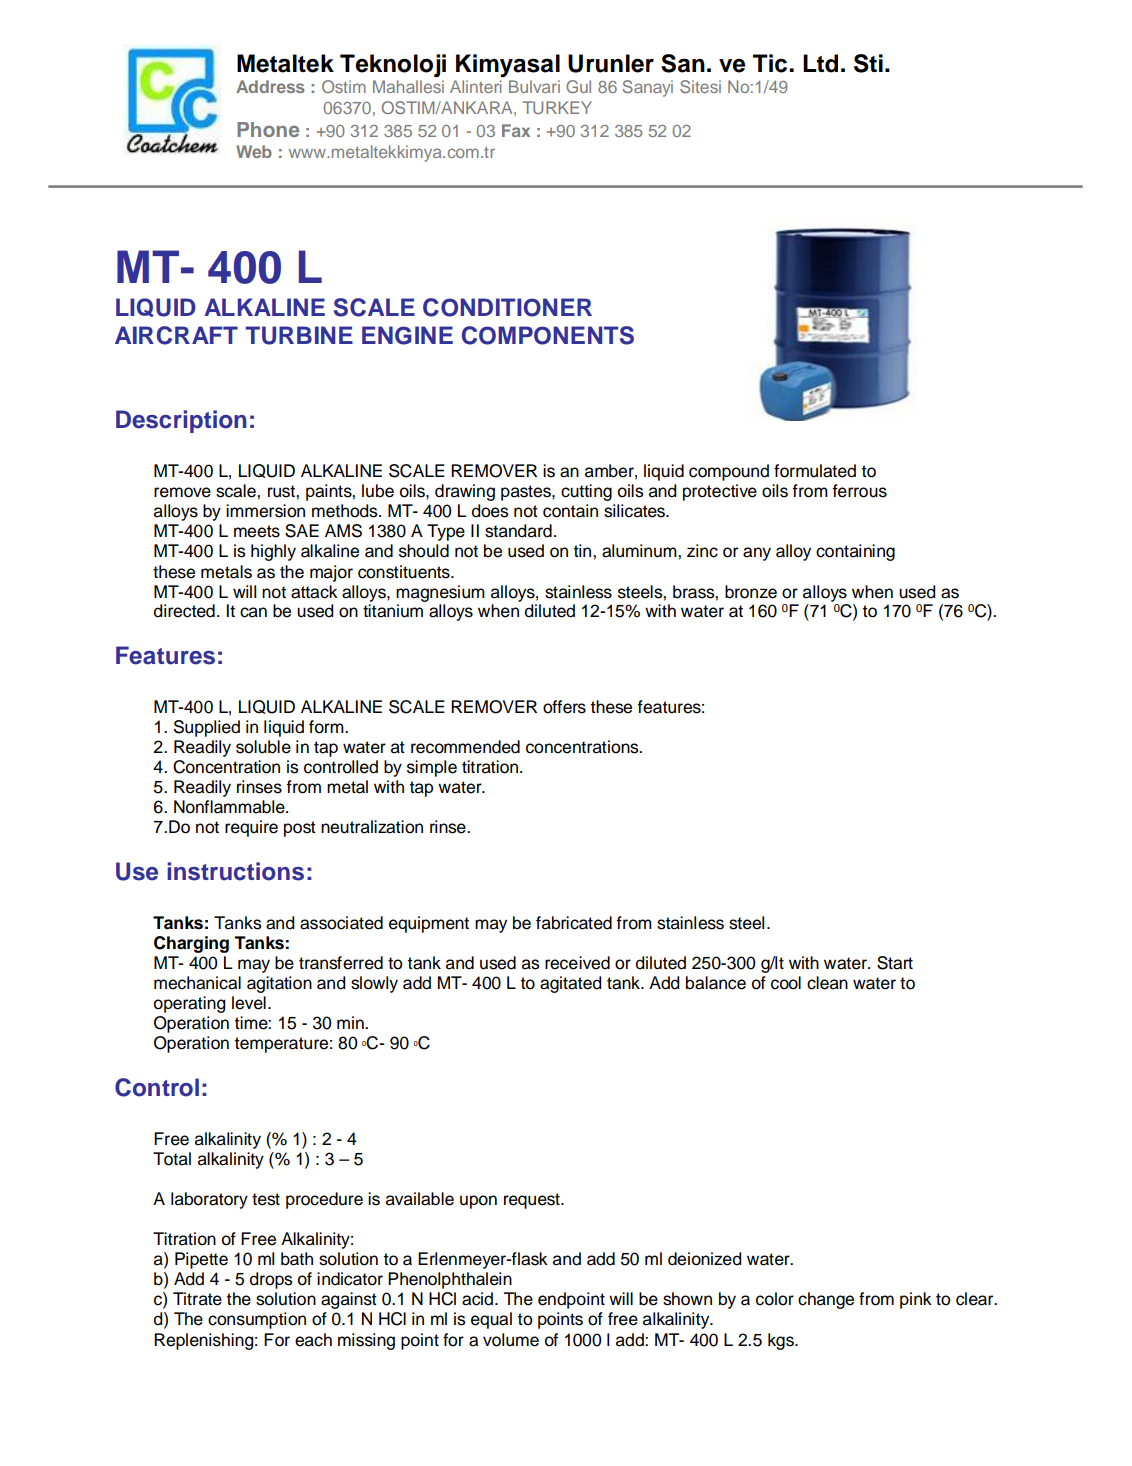 The width and height of the page is (1132, 1466). I want to click on instructions, so click(235, 871).
